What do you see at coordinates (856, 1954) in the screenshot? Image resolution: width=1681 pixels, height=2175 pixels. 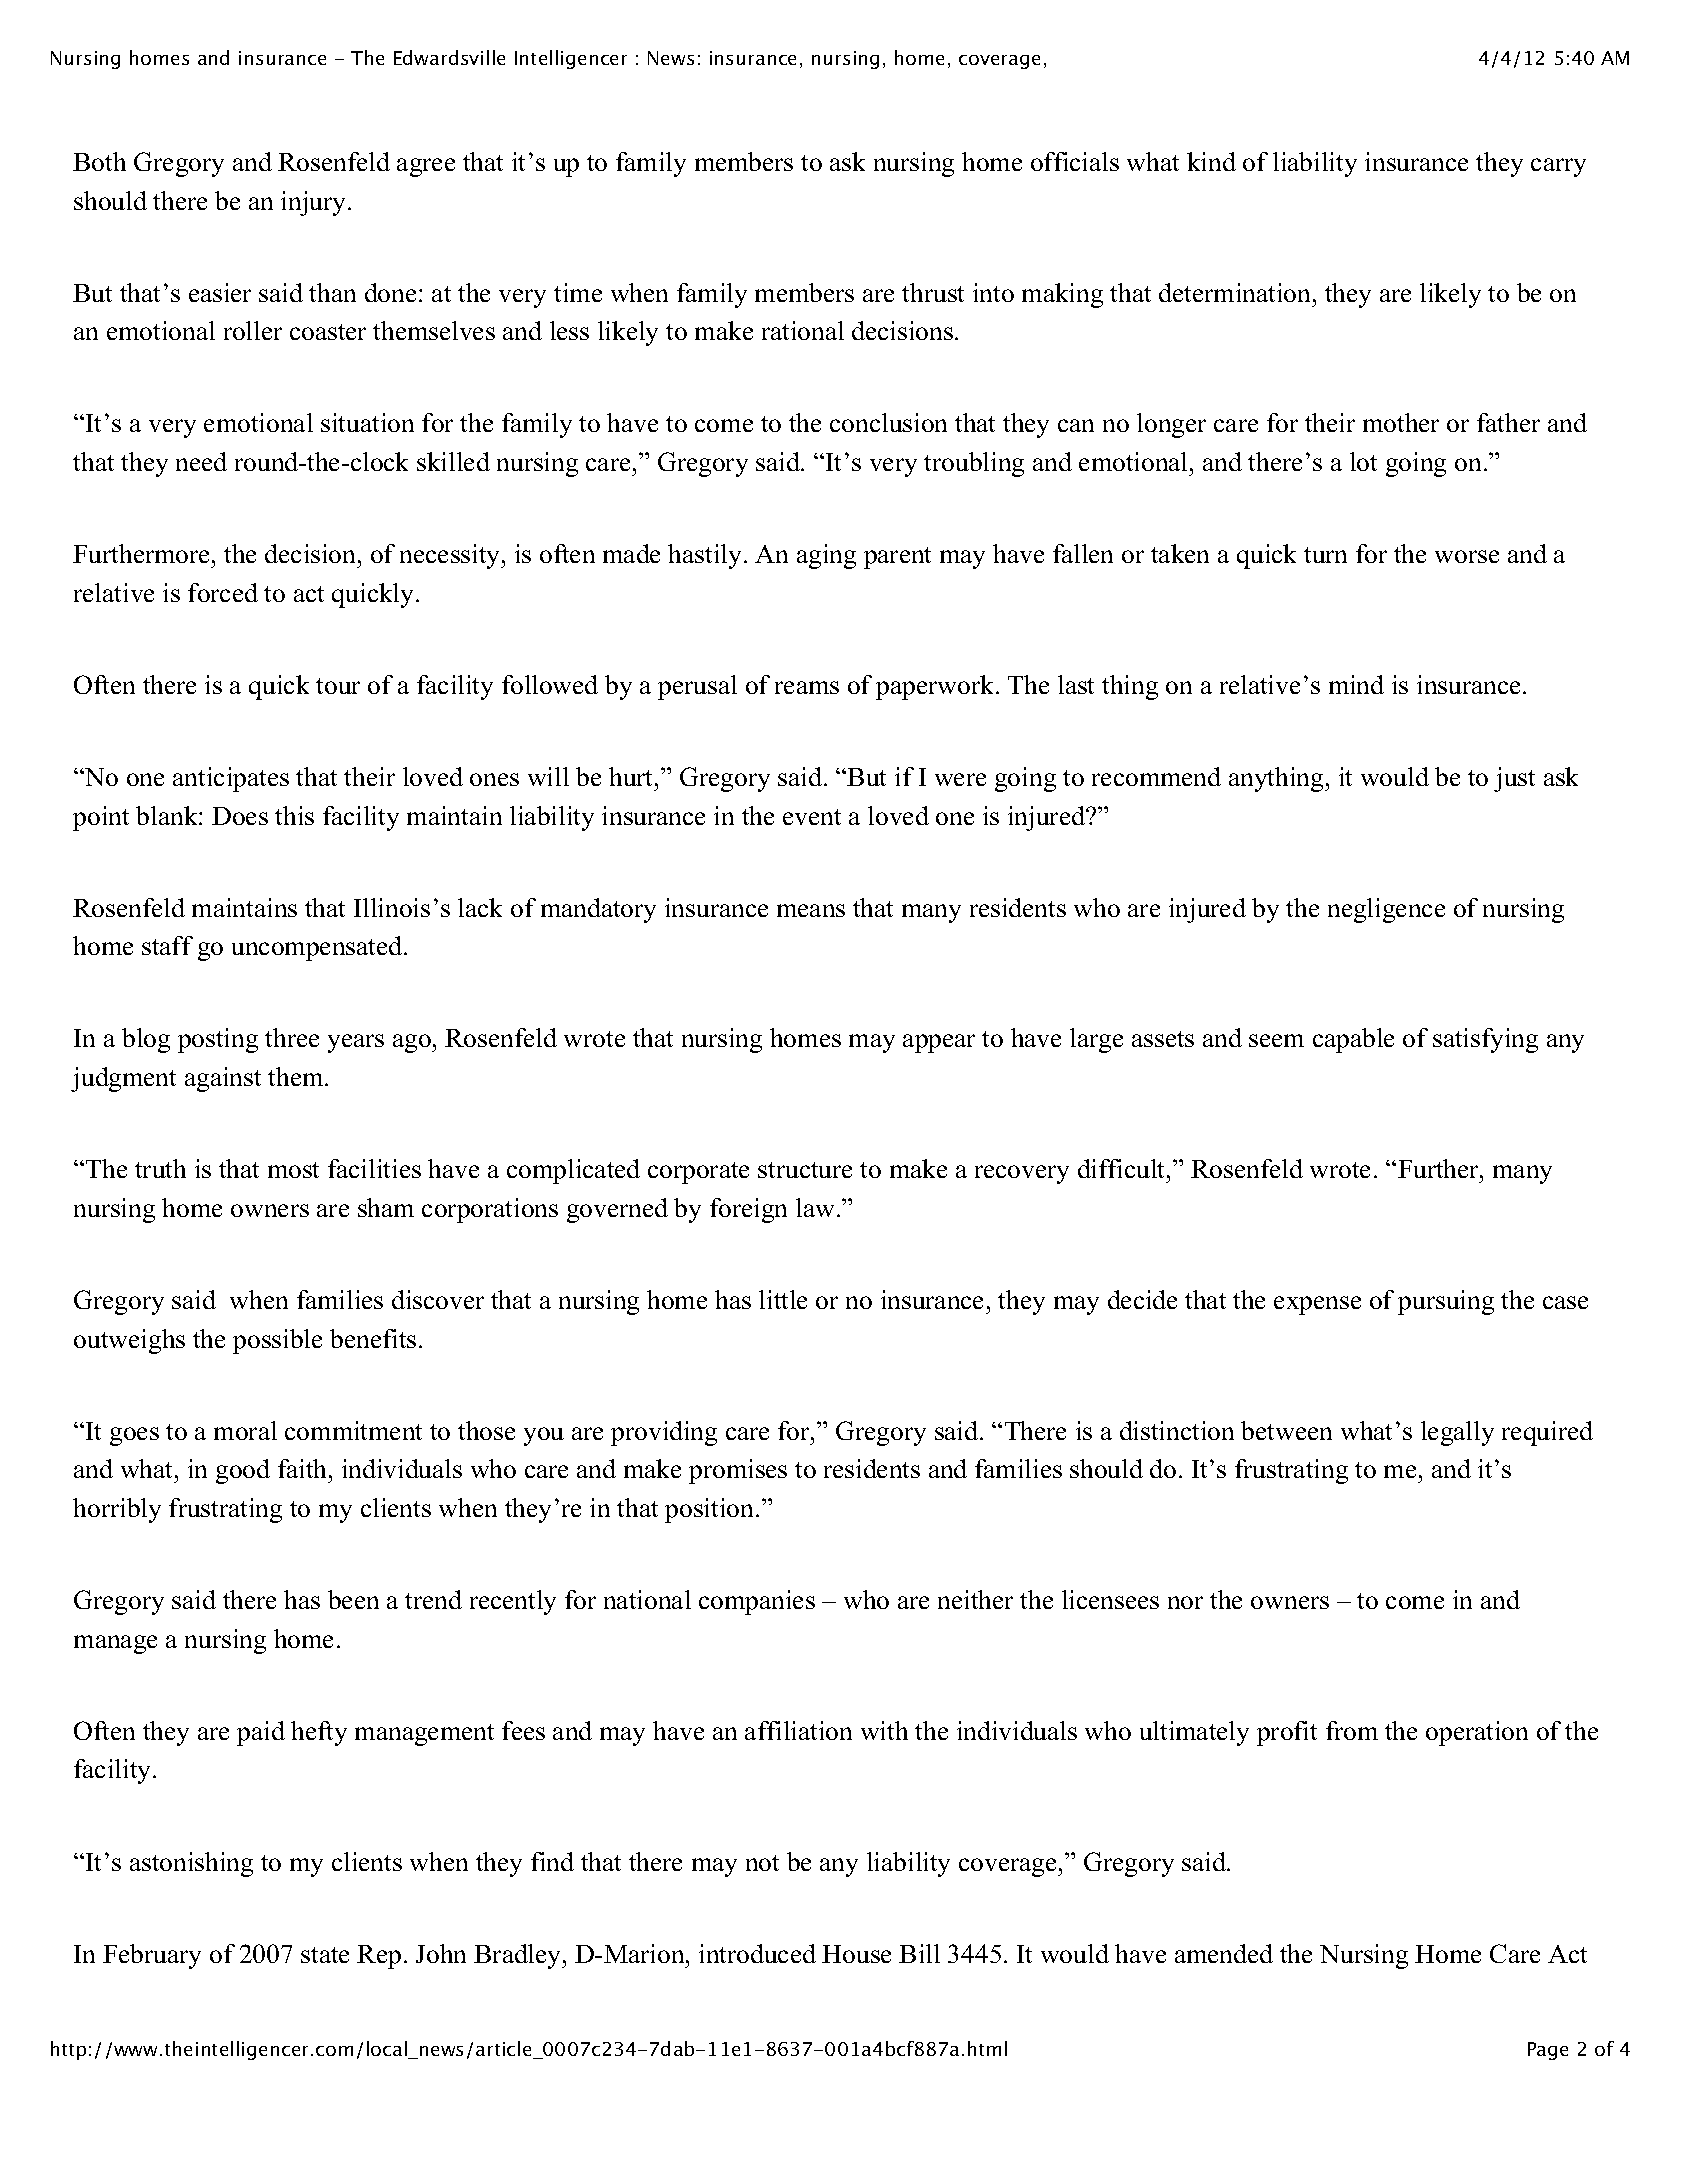 I see `House` at bounding box center [856, 1954].
